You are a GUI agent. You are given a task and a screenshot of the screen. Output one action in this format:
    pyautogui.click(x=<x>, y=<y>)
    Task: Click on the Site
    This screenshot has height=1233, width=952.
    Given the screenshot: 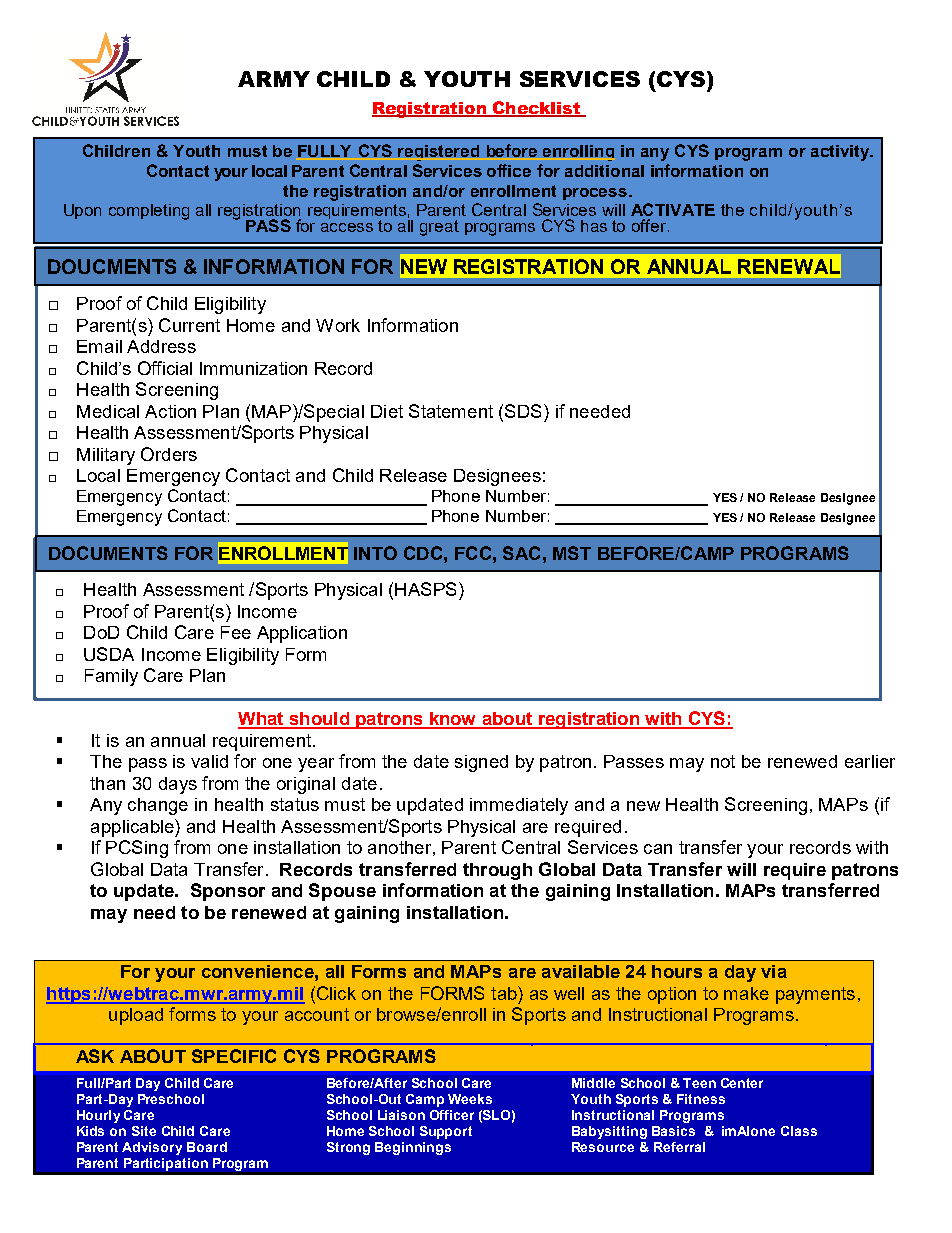 What is the action you would take?
    pyautogui.click(x=144, y=1131)
